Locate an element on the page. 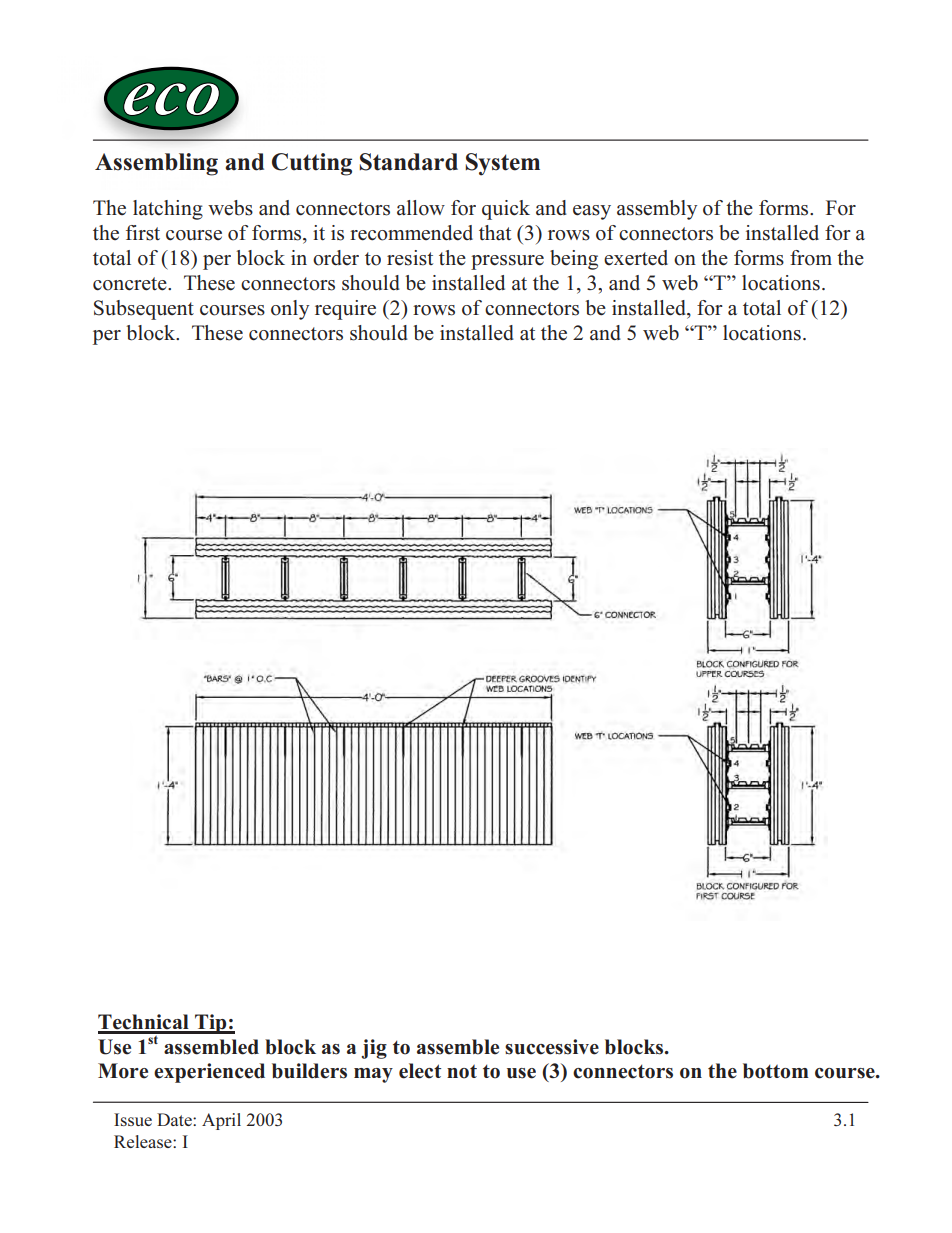  successive is located at coordinates (552, 1047).
